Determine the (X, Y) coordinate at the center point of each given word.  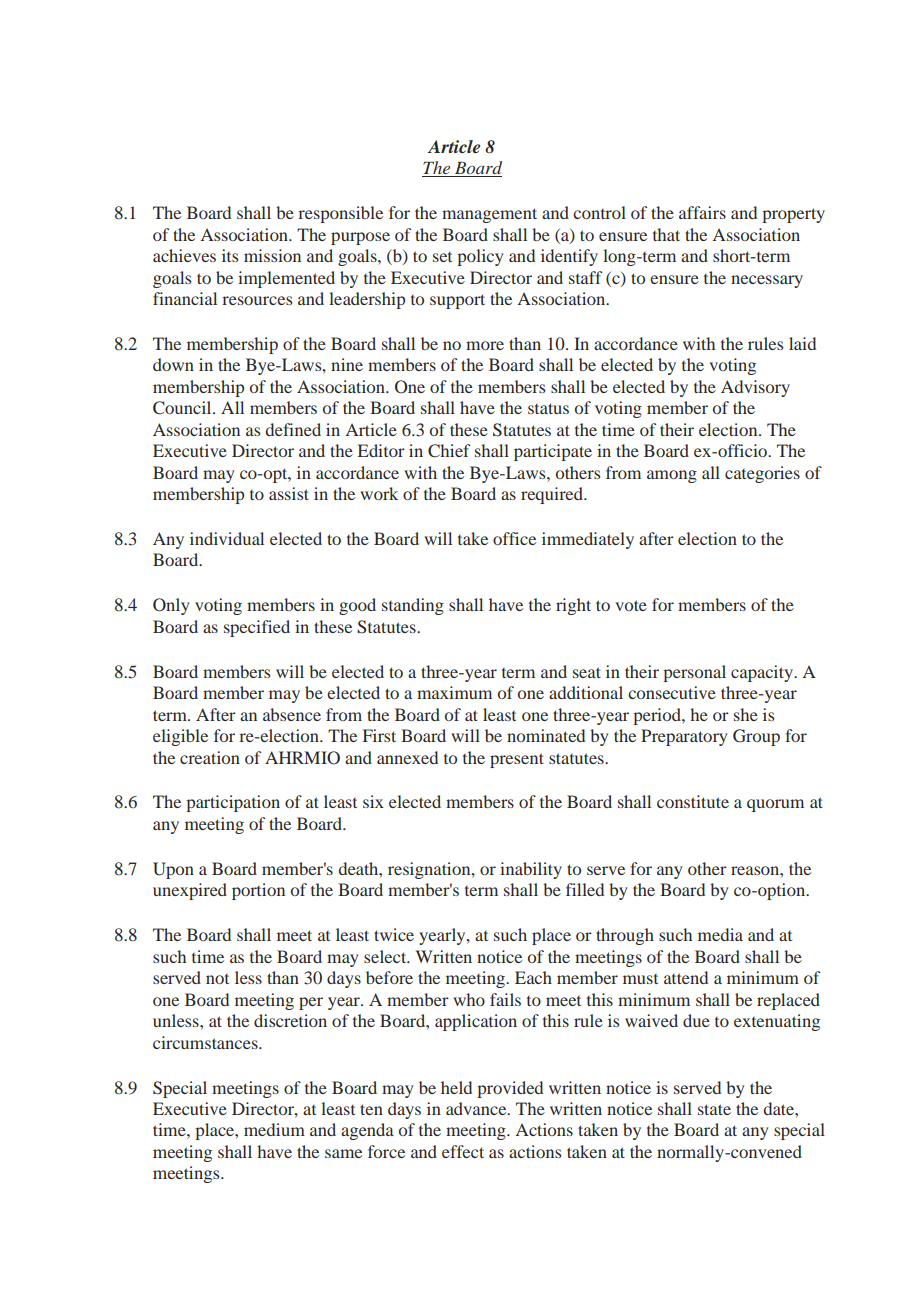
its (230, 255)
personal (694, 673)
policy (480, 257)
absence (292, 714)
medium (274, 1129)
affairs (702, 212)
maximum (454, 692)
